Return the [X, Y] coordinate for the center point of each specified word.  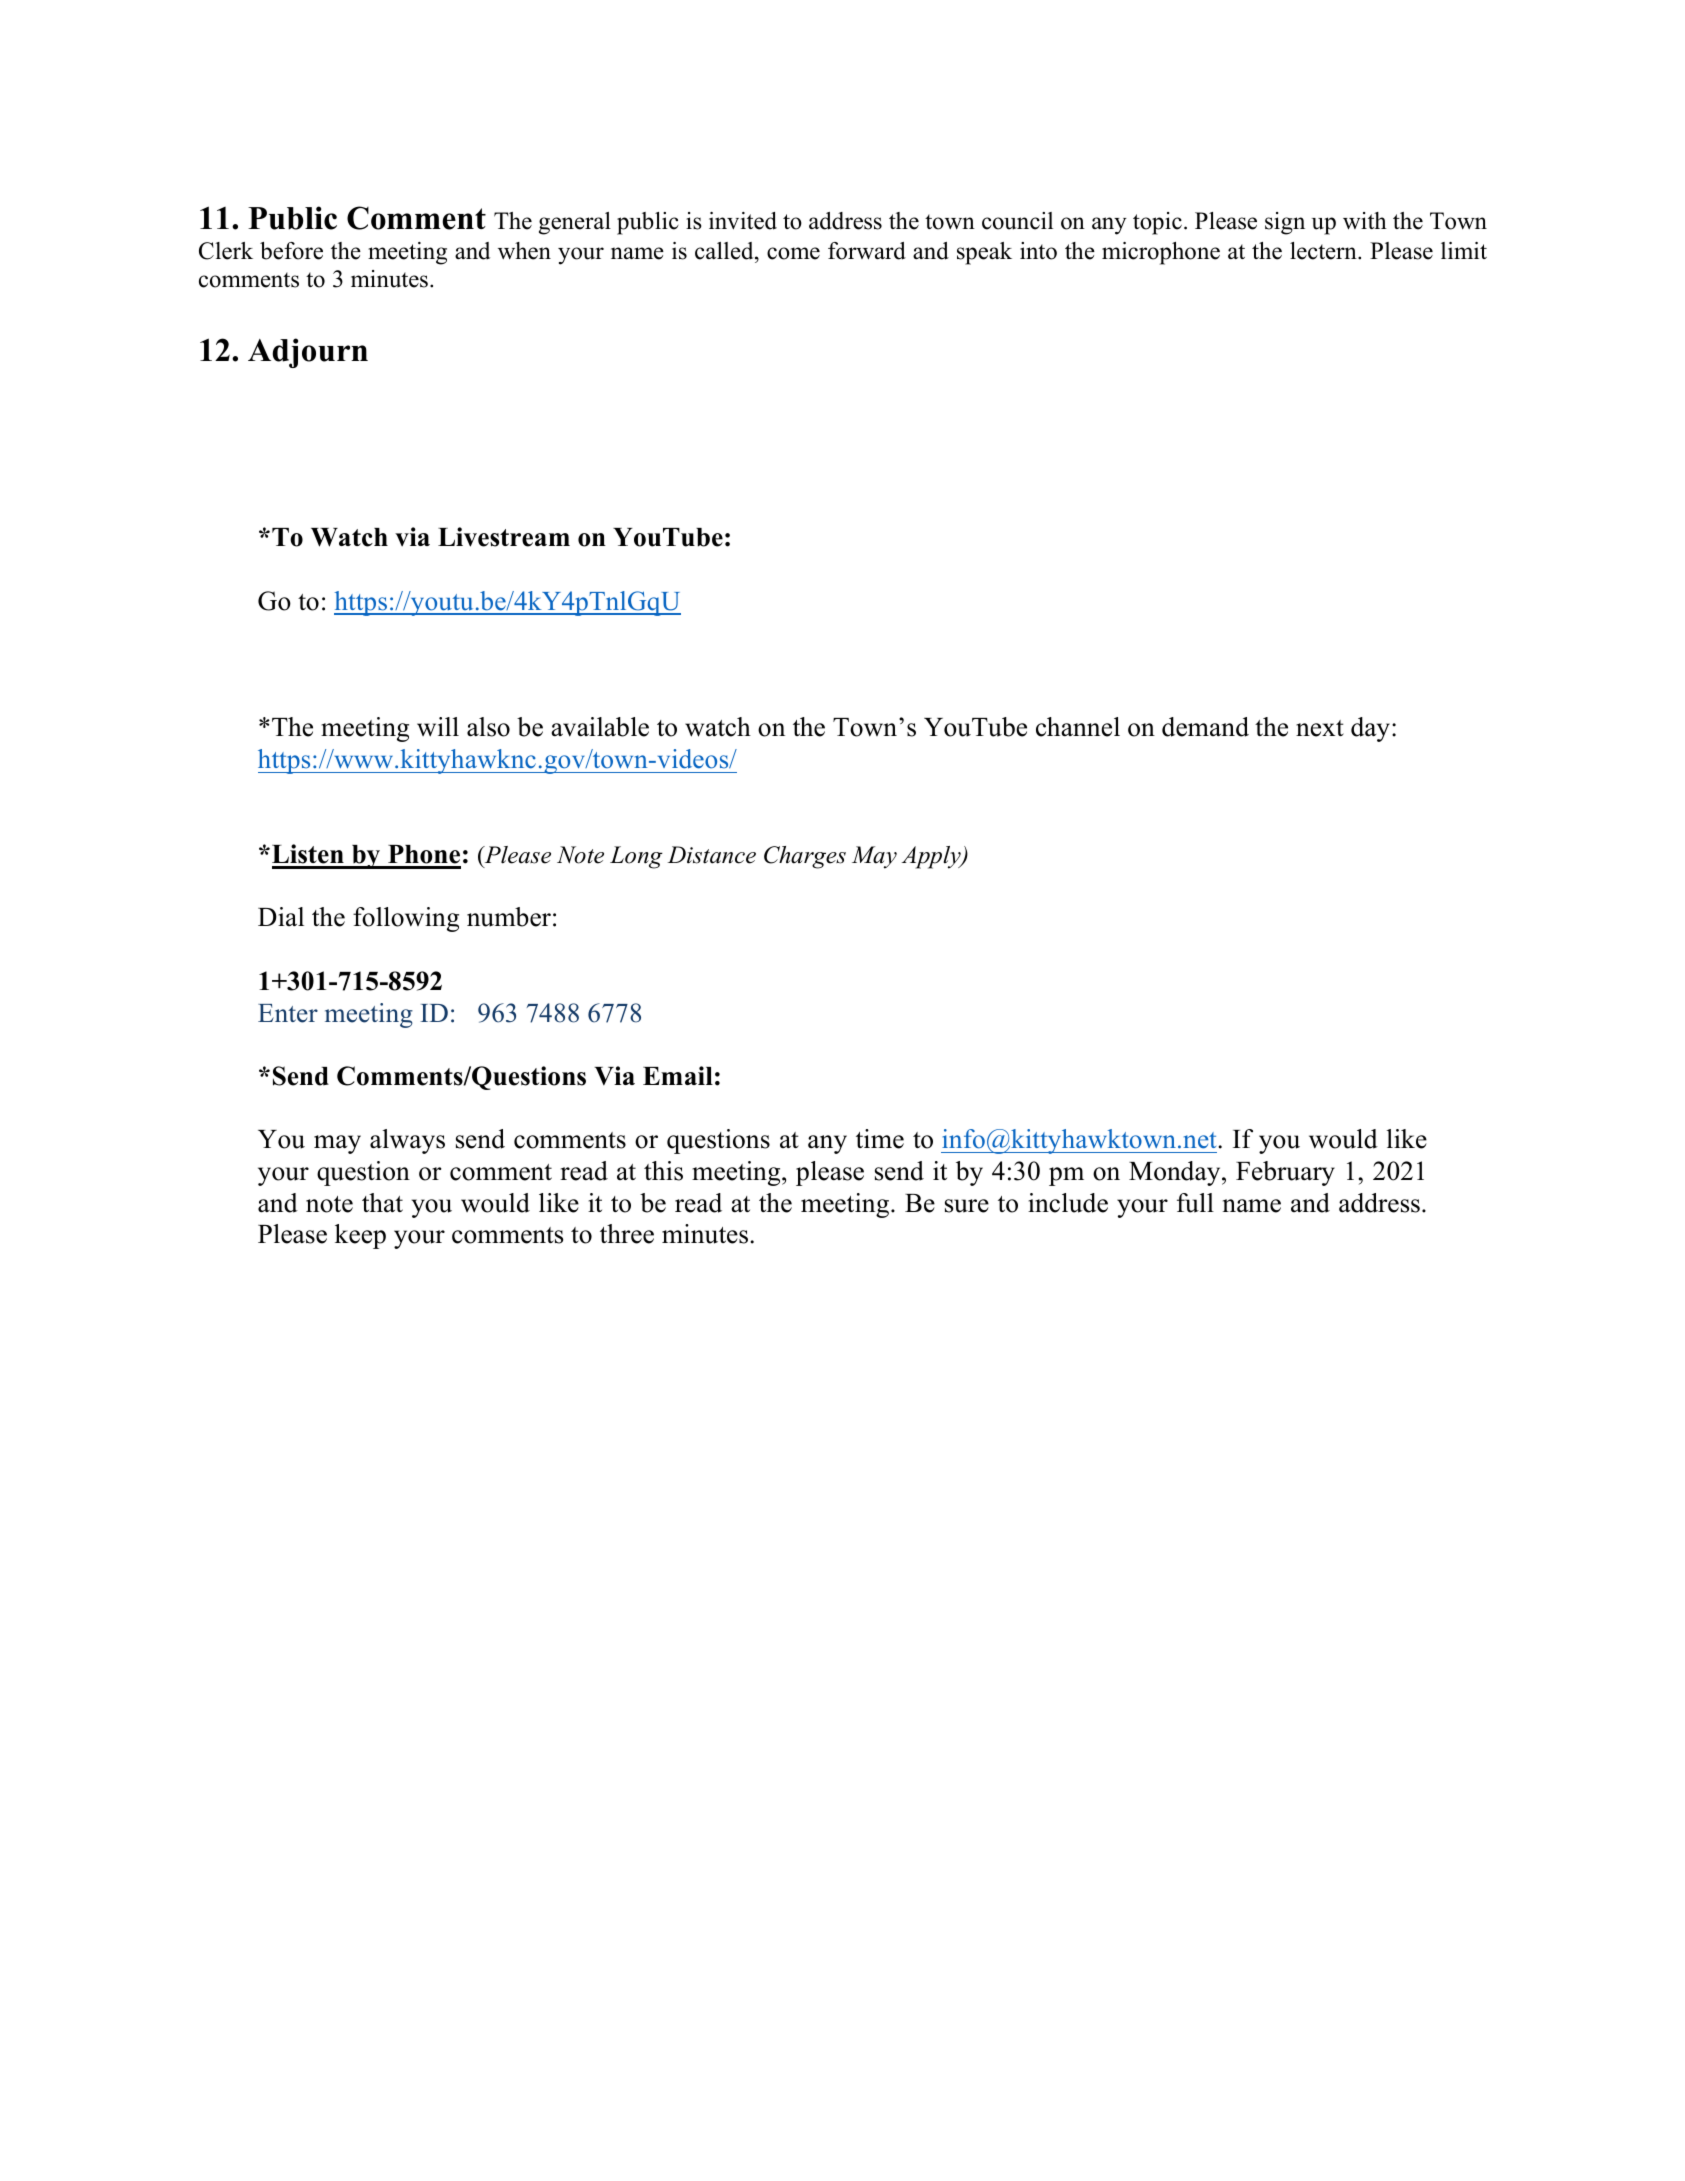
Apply [932, 857]
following [406, 919]
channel [1078, 727]
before [291, 251]
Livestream [504, 537]
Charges [805, 857]
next [1320, 728]
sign [1285, 223]
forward [867, 251]
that [382, 1202]
